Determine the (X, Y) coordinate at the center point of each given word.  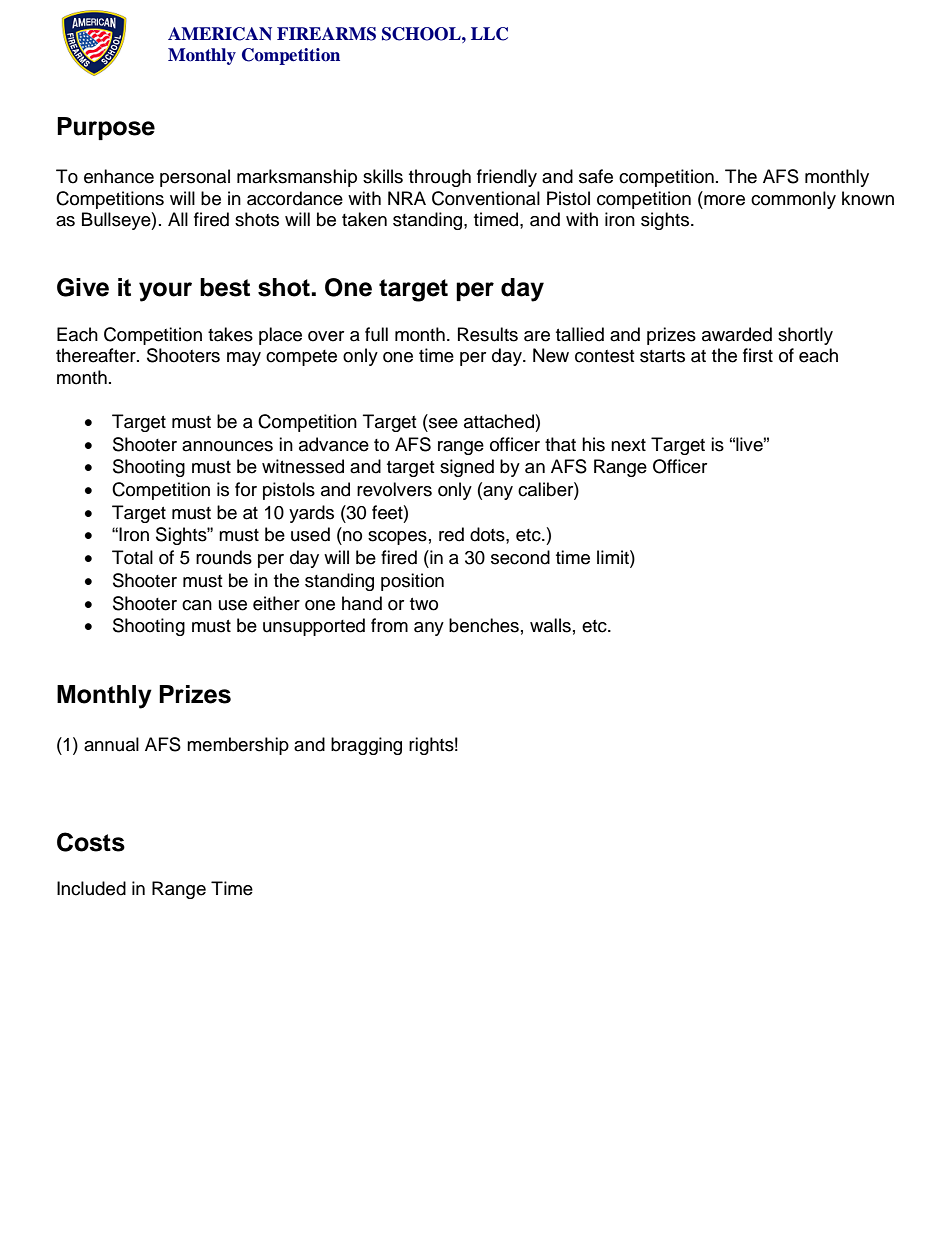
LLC (489, 34)
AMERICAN (220, 34)
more (724, 200)
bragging (366, 746)
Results (488, 334)
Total (132, 557)
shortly (805, 336)
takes (230, 334)
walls (550, 625)
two (424, 604)
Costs (91, 842)
